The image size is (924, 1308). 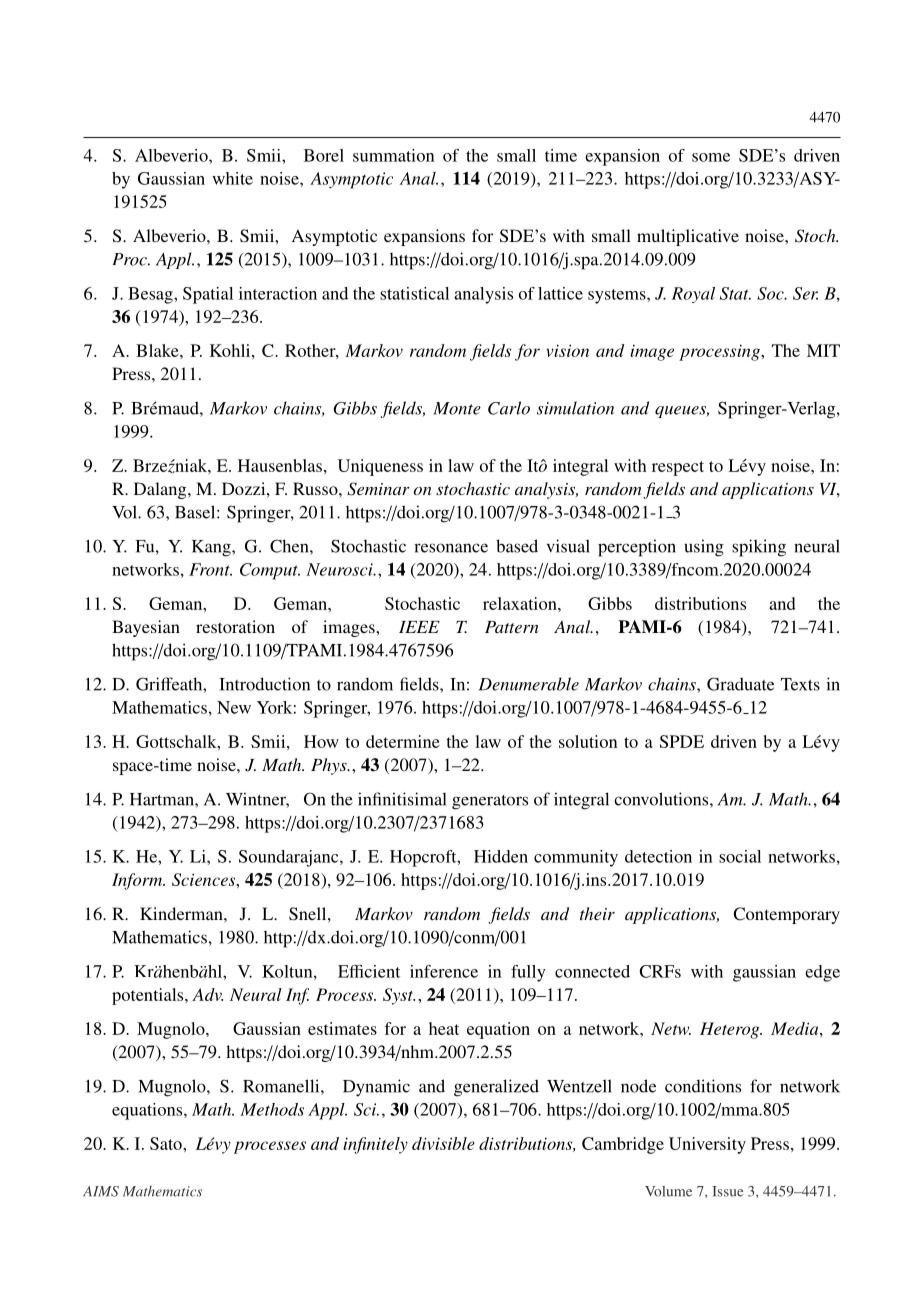 I want to click on social, so click(x=740, y=856).
